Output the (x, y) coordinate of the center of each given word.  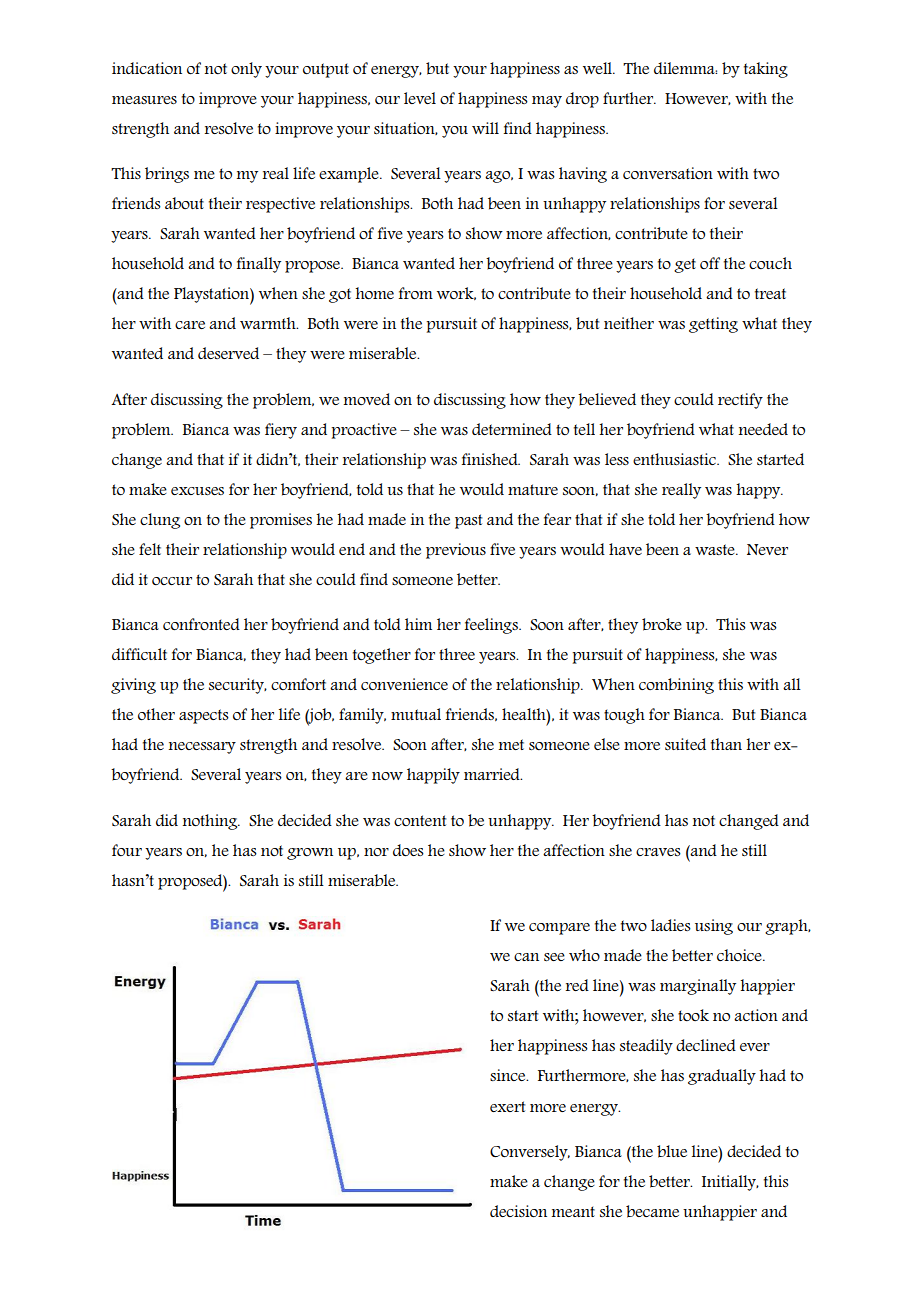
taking (766, 70)
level (420, 98)
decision (518, 1211)
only (246, 70)
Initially (730, 1183)
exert (507, 1106)
